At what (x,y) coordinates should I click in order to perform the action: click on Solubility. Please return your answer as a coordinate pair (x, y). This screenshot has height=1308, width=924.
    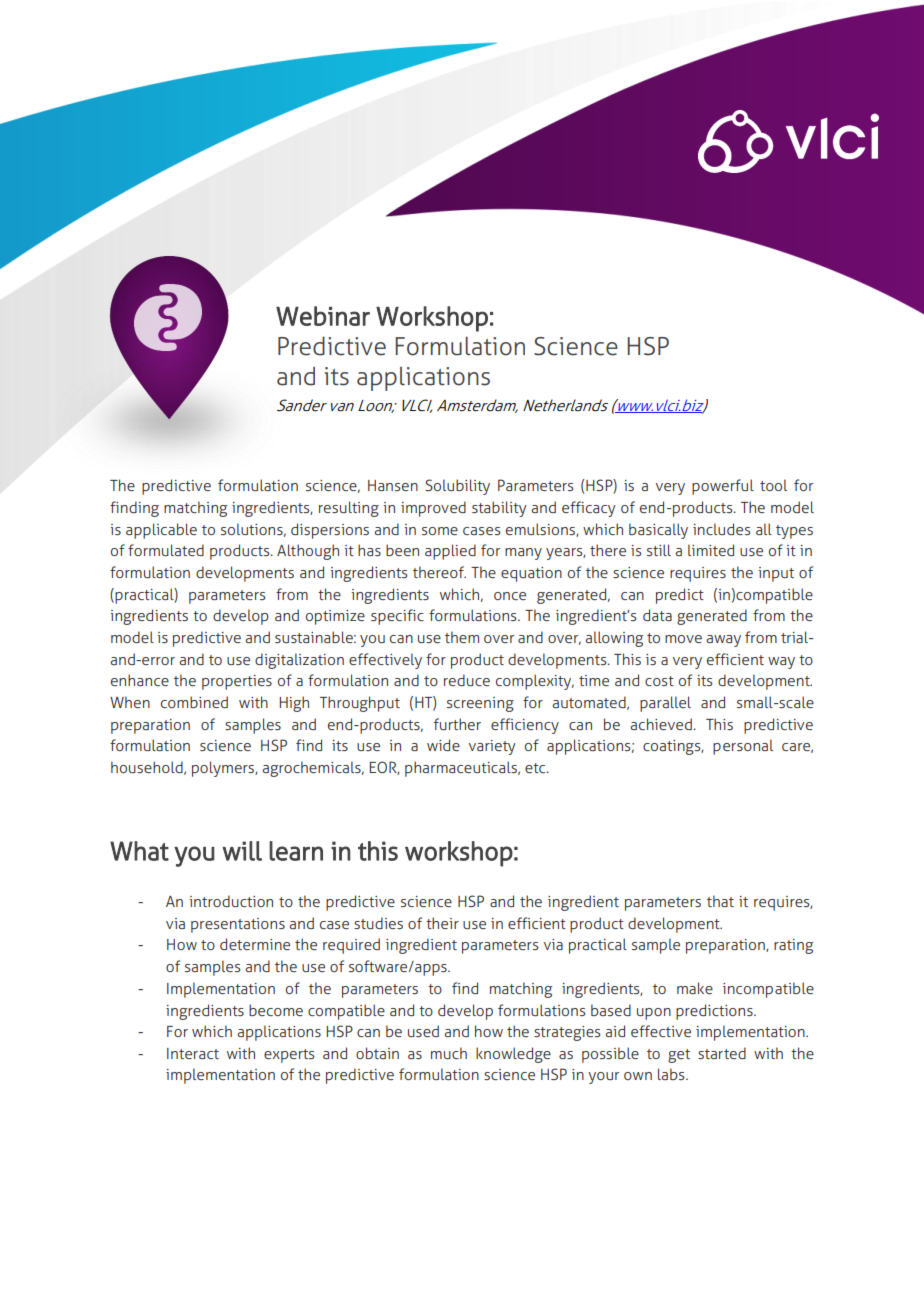
    Looking at the image, I should click on (457, 487).
